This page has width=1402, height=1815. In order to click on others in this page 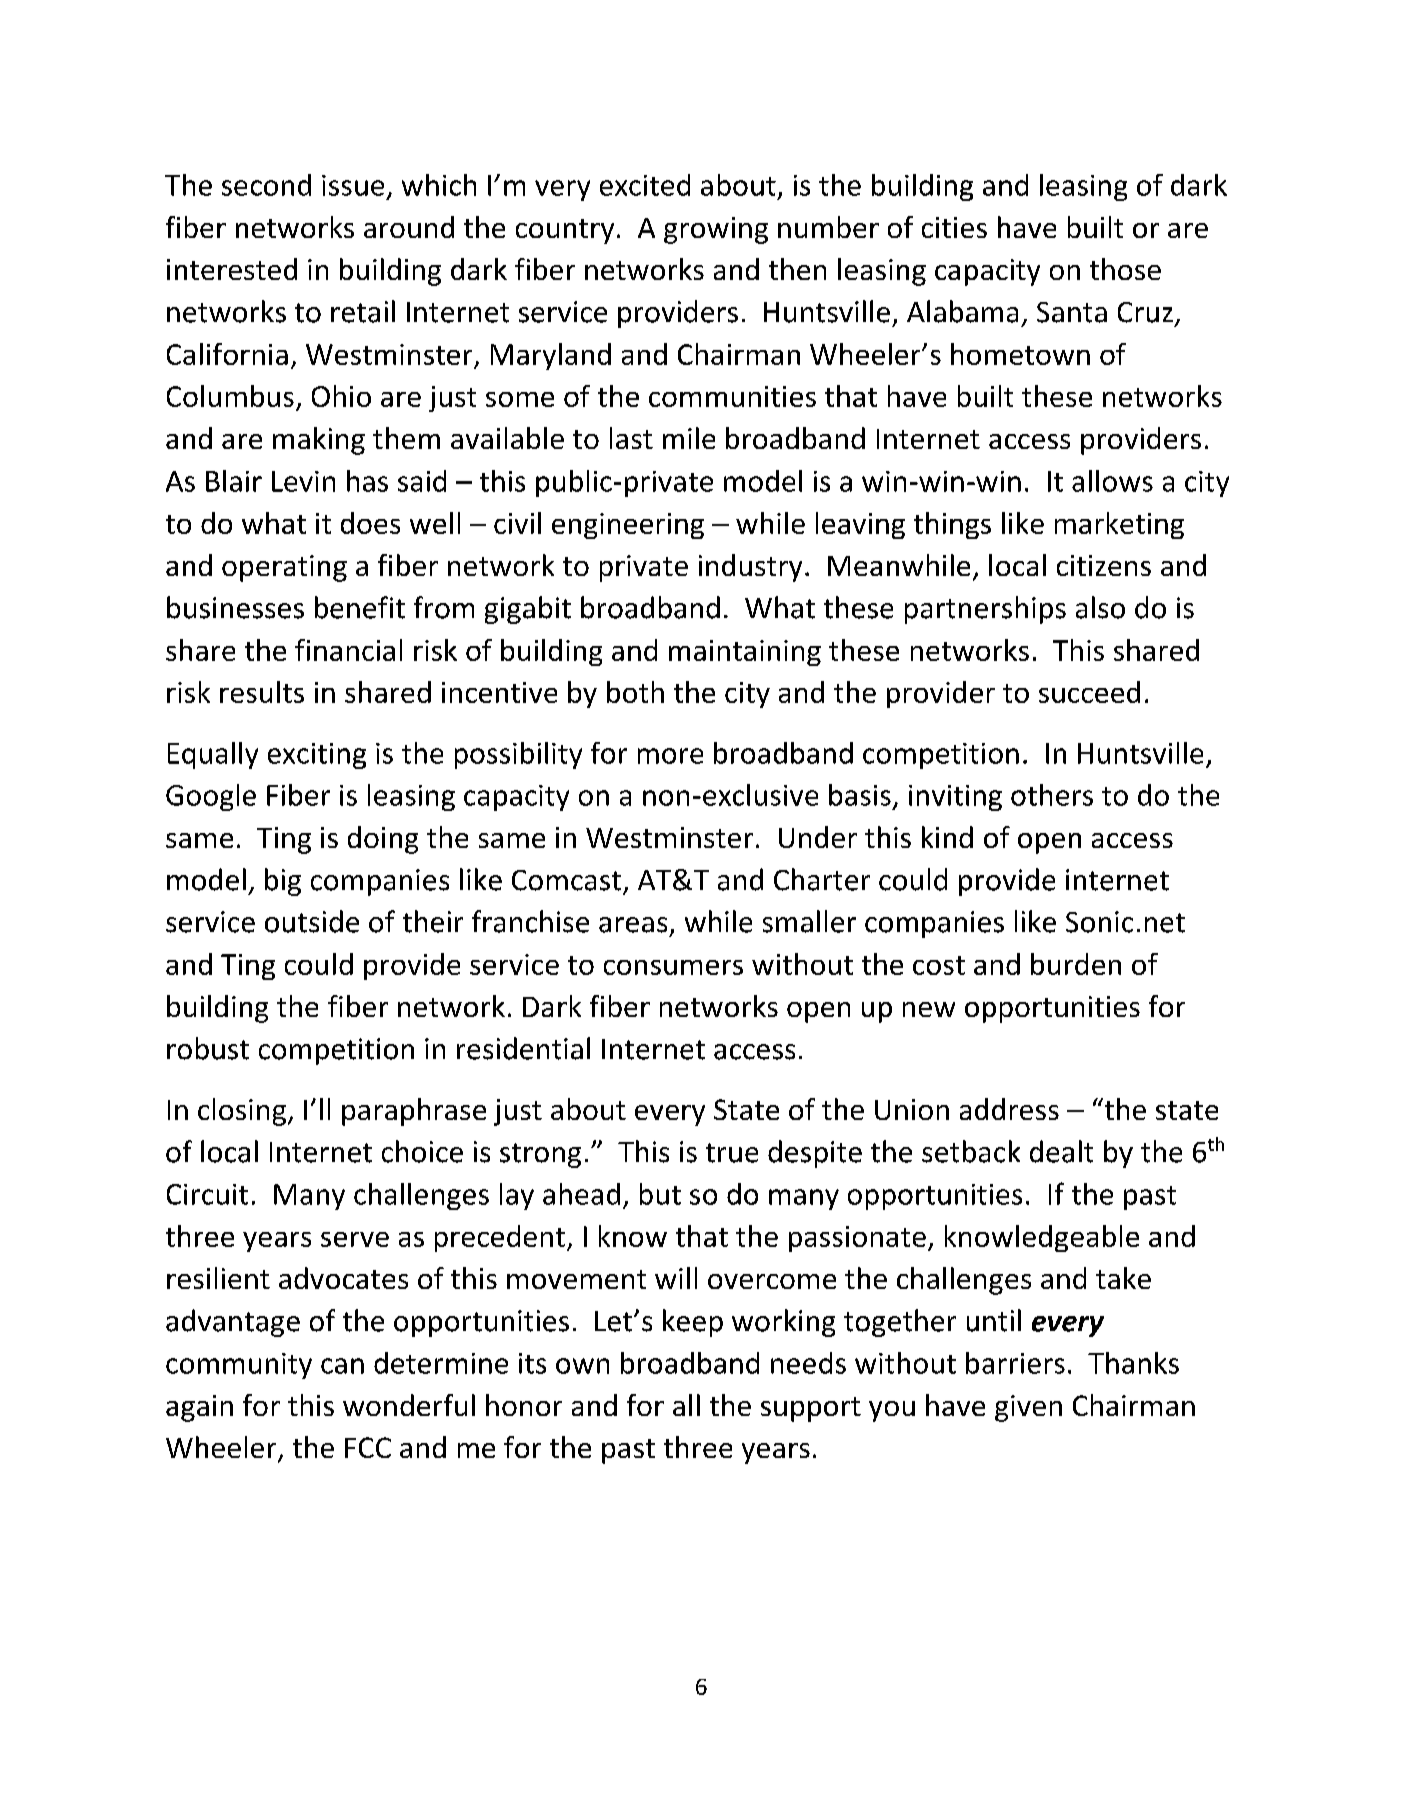, I will do `click(1052, 795)`.
